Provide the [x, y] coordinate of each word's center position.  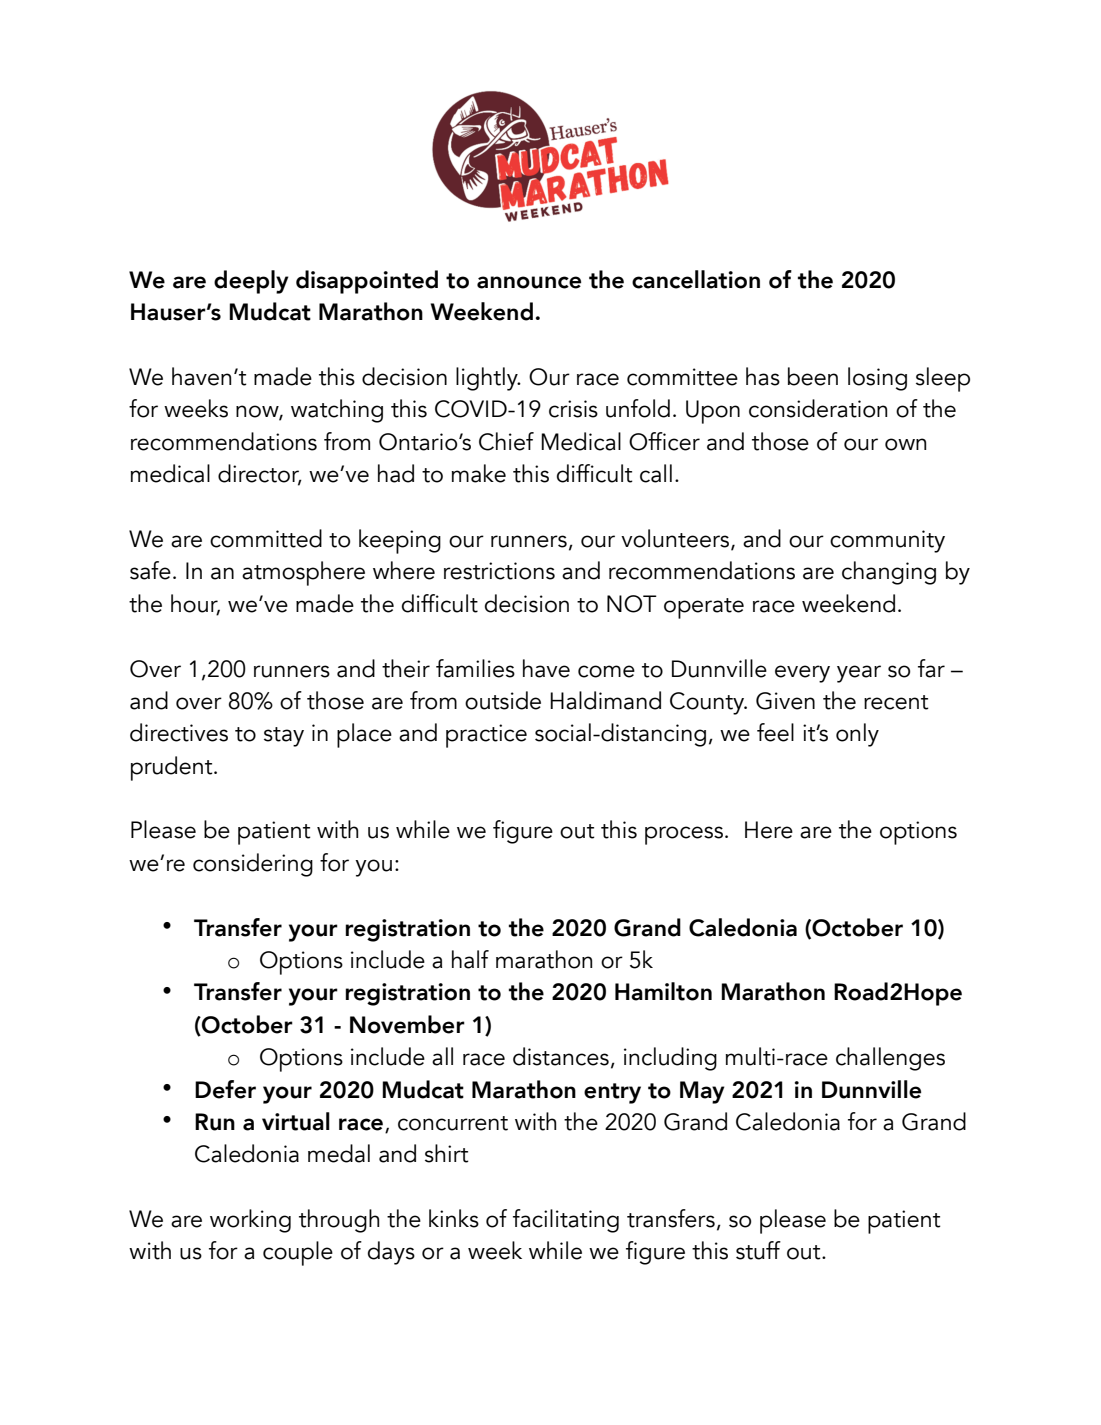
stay [284, 737]
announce [529, 282]
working [250, 1221]
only [857, 735]
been [813, 376]
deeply [251, 282]
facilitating [566, 1221]
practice [486, 736]
